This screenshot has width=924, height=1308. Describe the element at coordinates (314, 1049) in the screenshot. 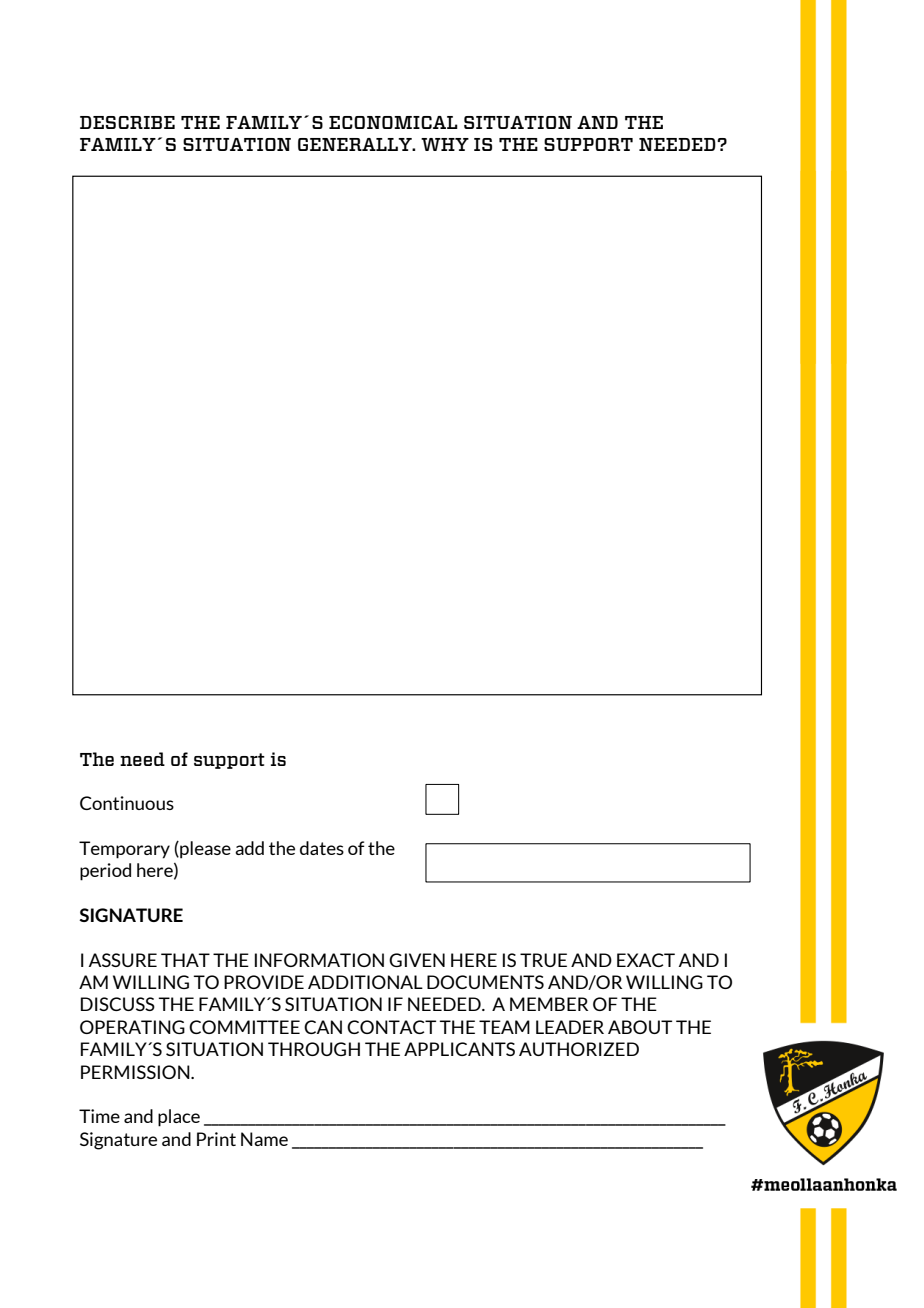

I see `THROUGH` at that location.
